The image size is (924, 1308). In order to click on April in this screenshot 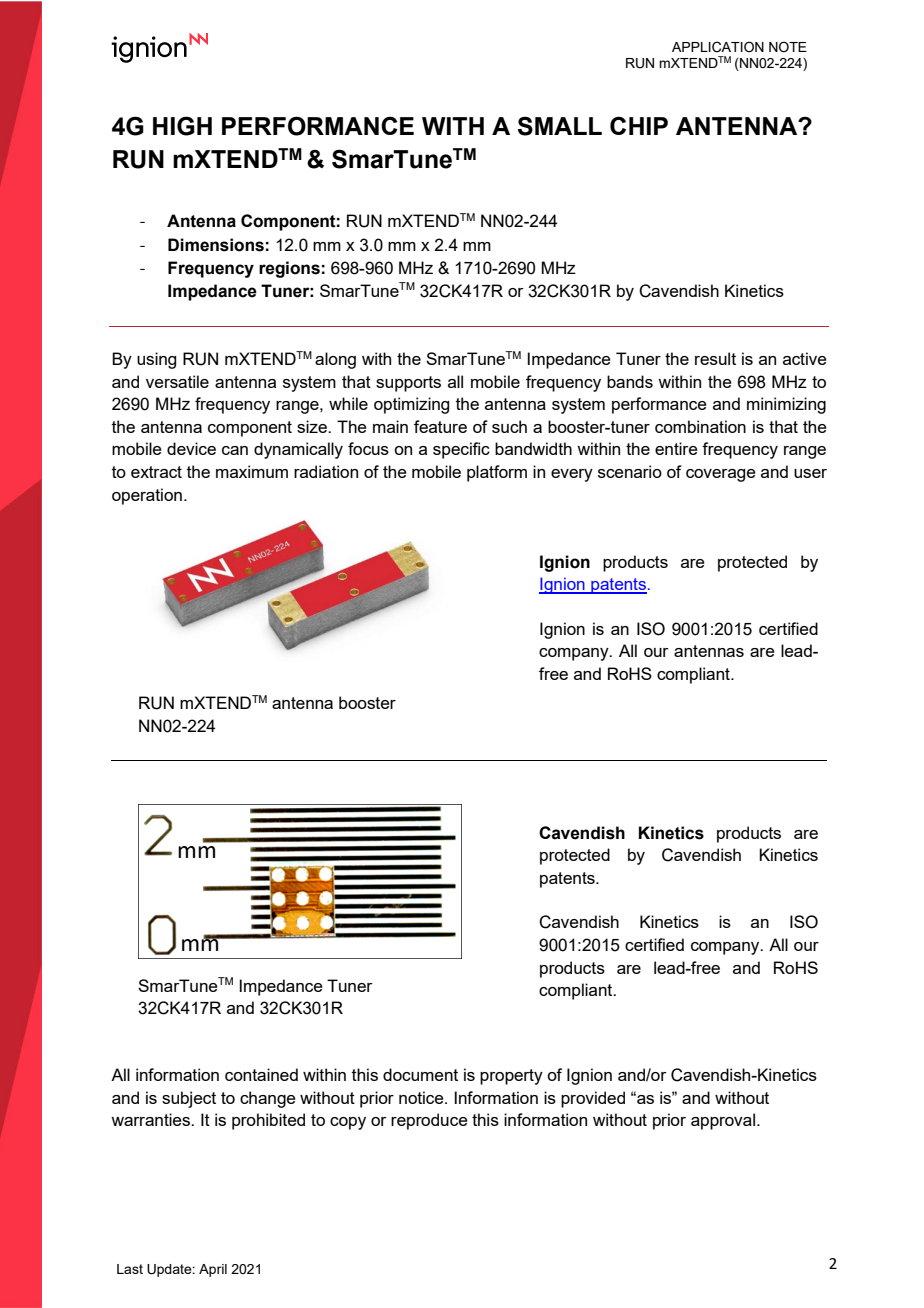, I will do `click(213, 1270)`.
